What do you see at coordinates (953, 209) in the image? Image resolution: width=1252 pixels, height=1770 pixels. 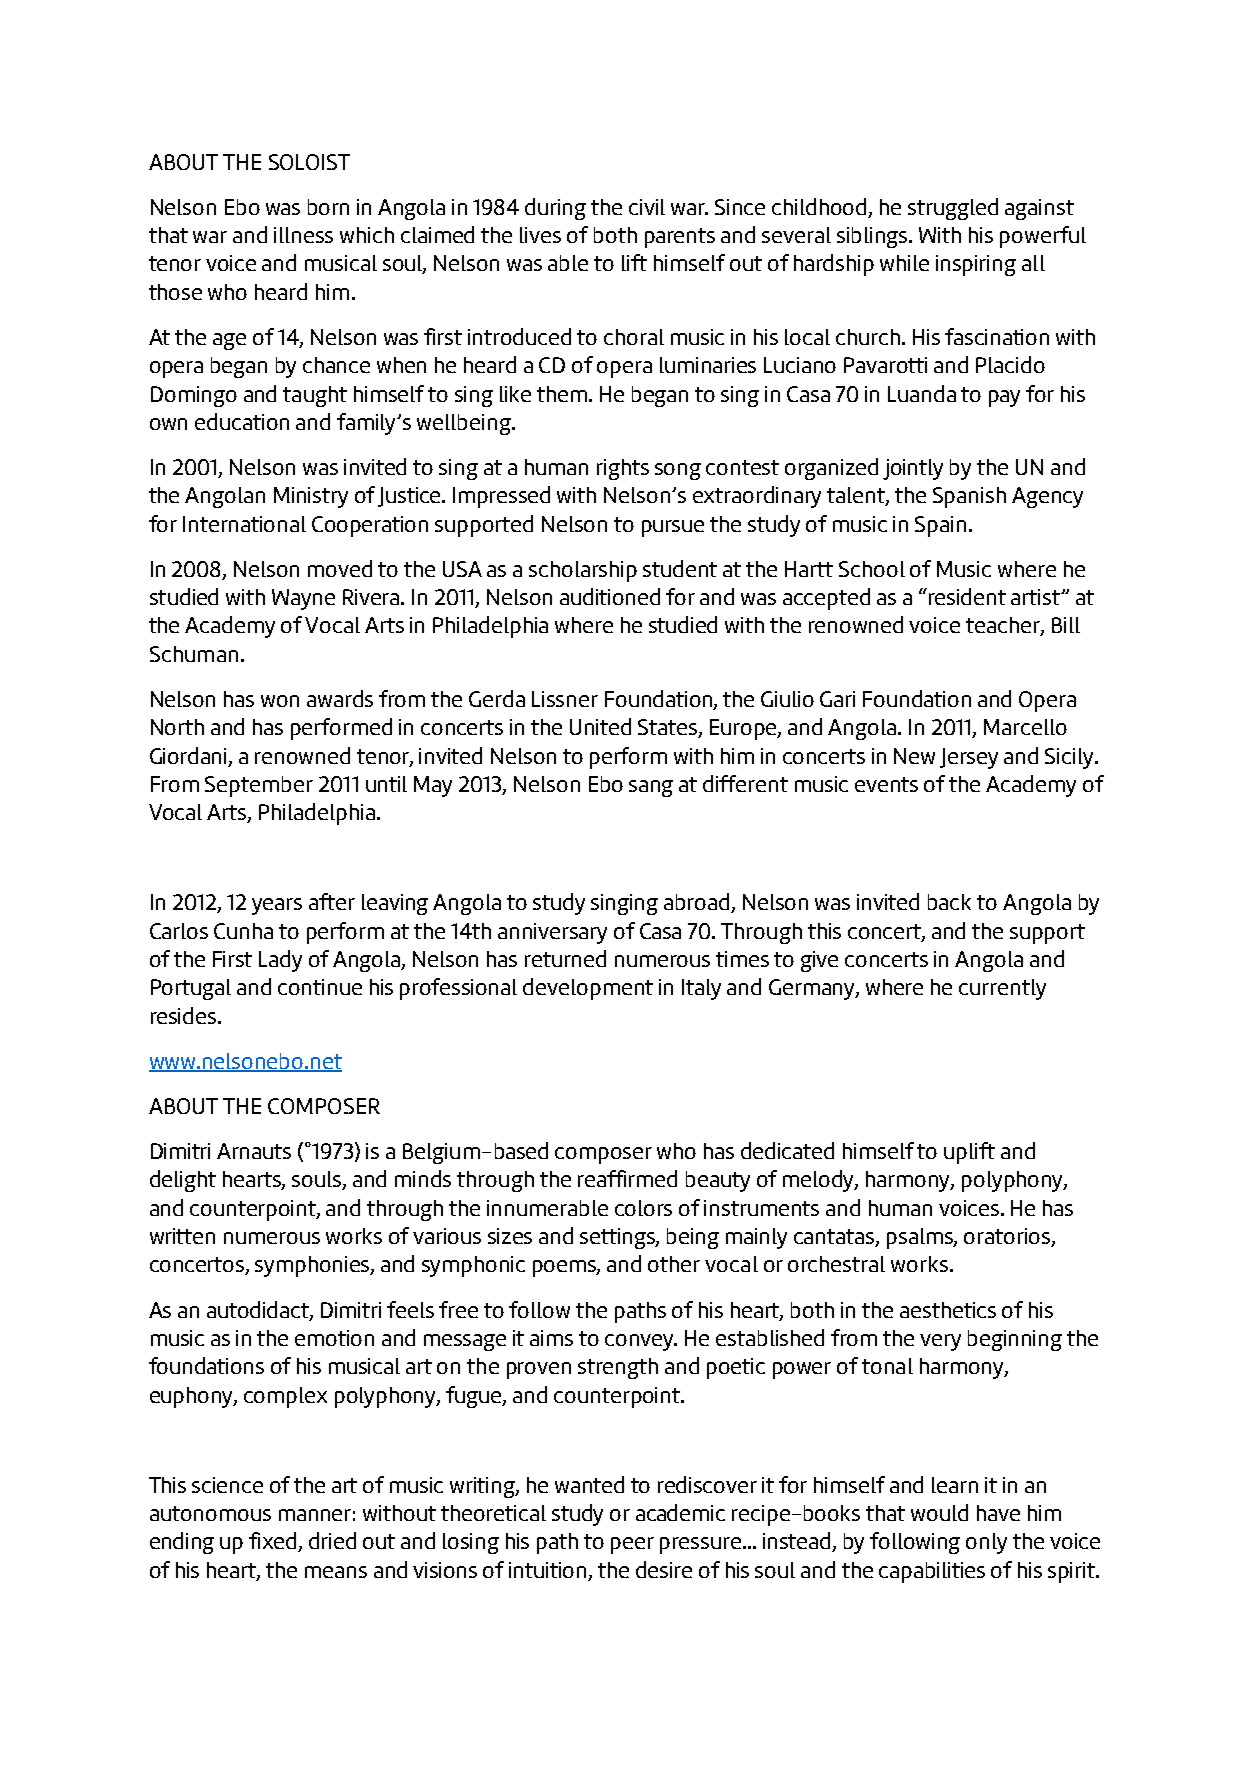 I see `struggled` at bounding box center [953, 209].
